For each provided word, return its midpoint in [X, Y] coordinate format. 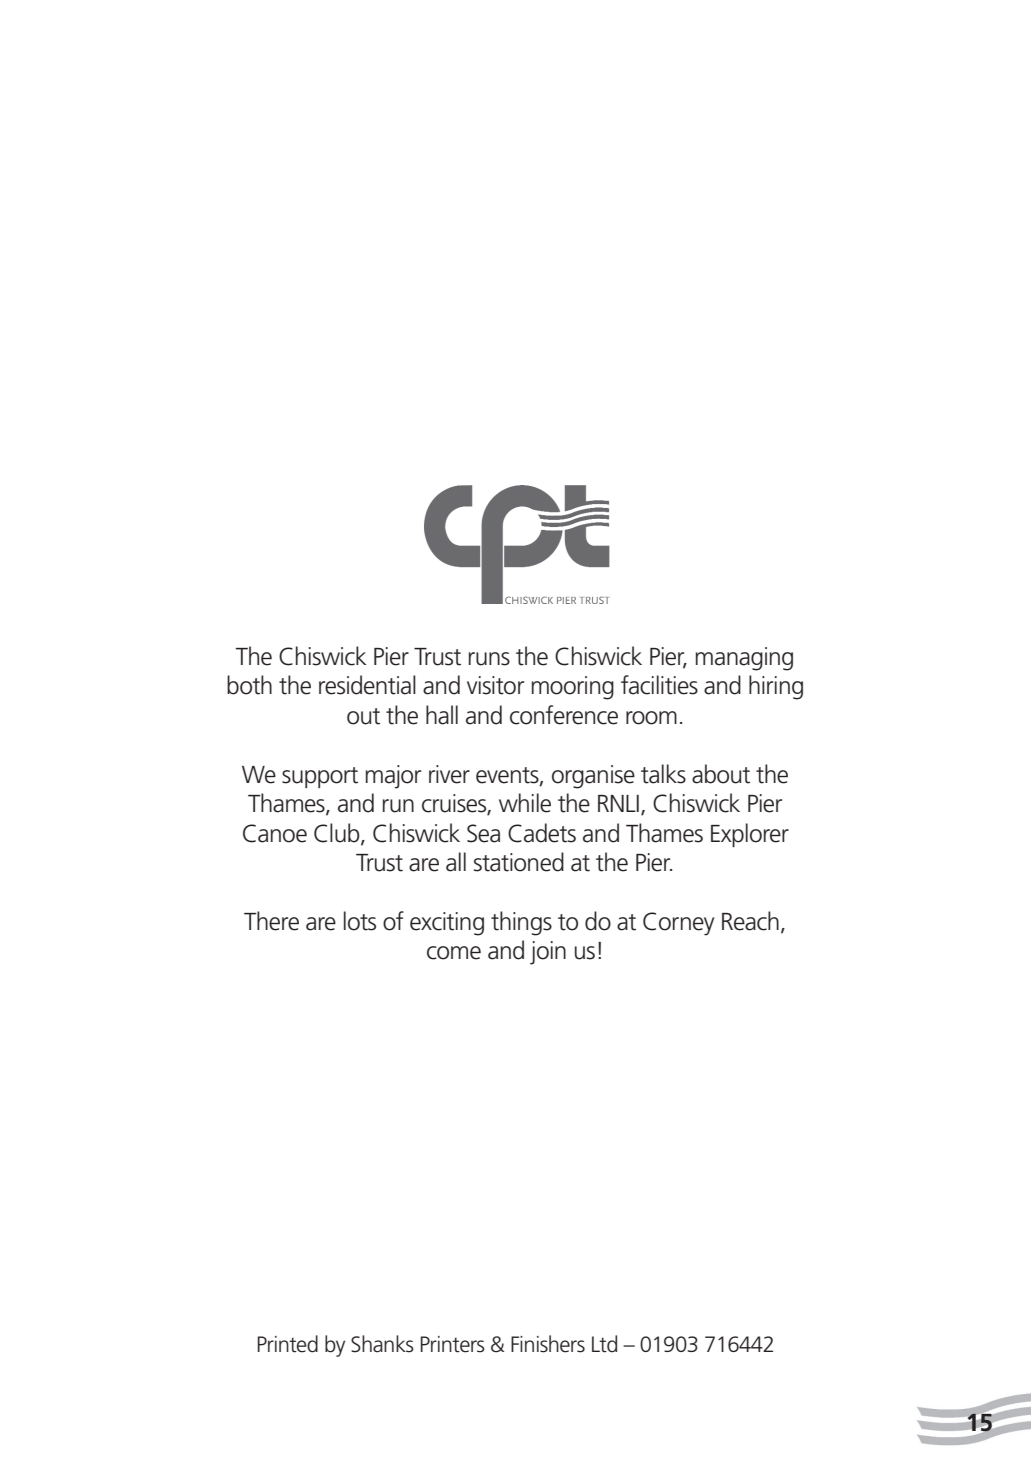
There [271, 921]
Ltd [604, 1344]
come [454, 953]
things [521, 923]
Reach [750, 921]
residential [367, 685]
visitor [495, 685]
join [548, 953]
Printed [288, 1344]
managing [744, 659]
